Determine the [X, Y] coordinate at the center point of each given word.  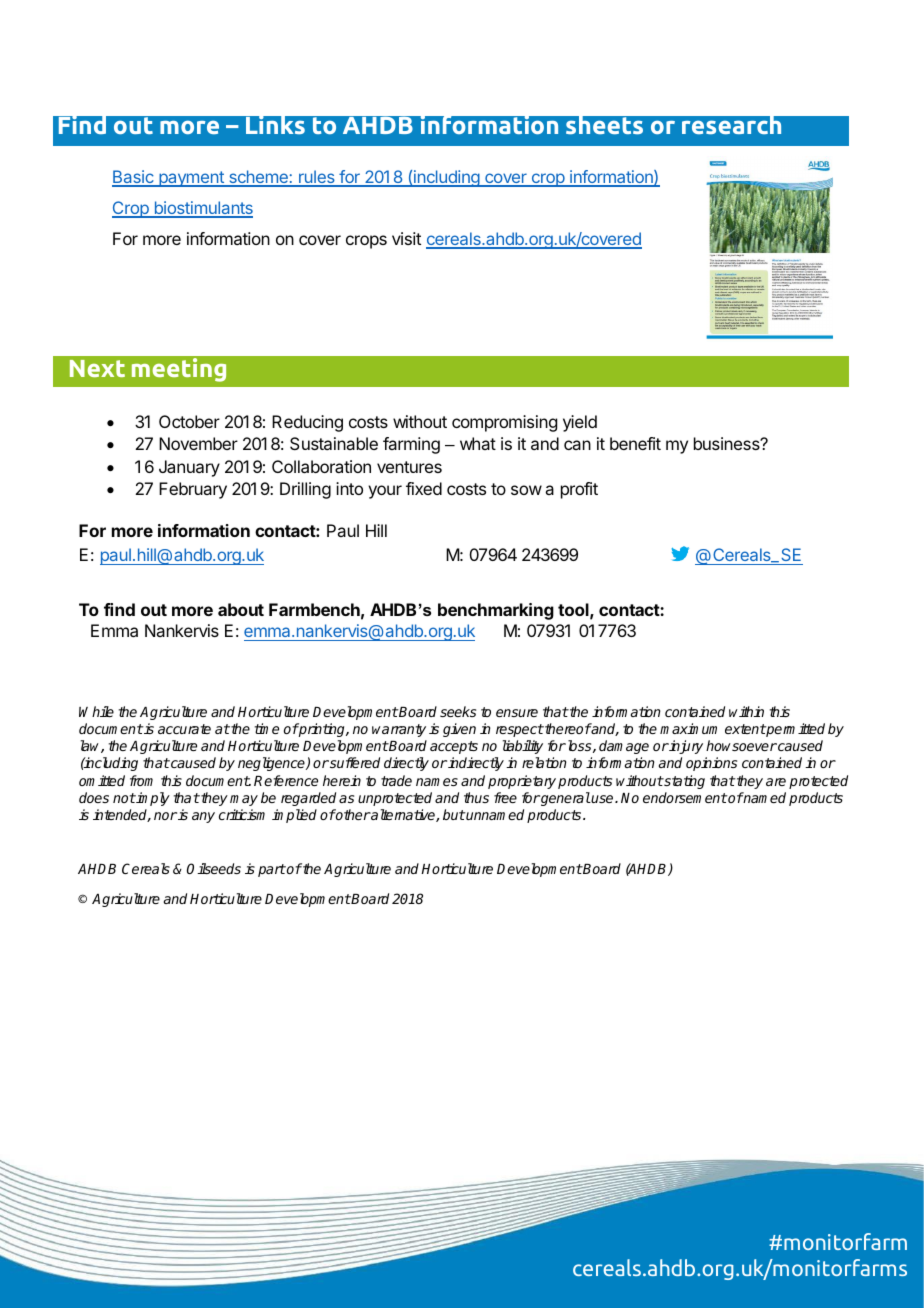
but [454, 814]
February [193, 490]
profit [579, 490]
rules [317, 178]
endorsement [685, 797]
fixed [424, 488]
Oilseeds [214, 868]
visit [406, 238]
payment [191, 179]
